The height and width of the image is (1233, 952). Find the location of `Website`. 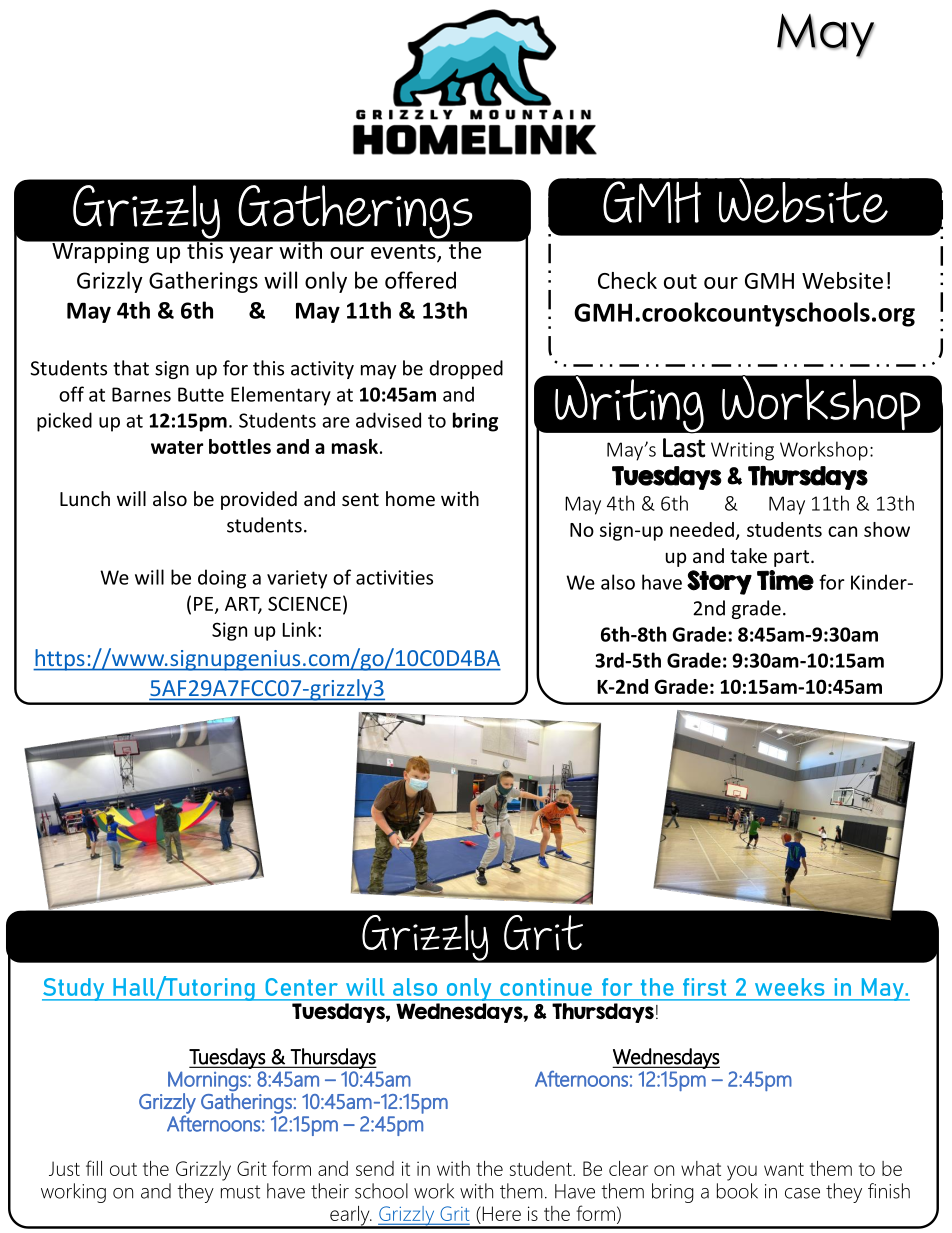

Website is located at coordinates (842, 280).
